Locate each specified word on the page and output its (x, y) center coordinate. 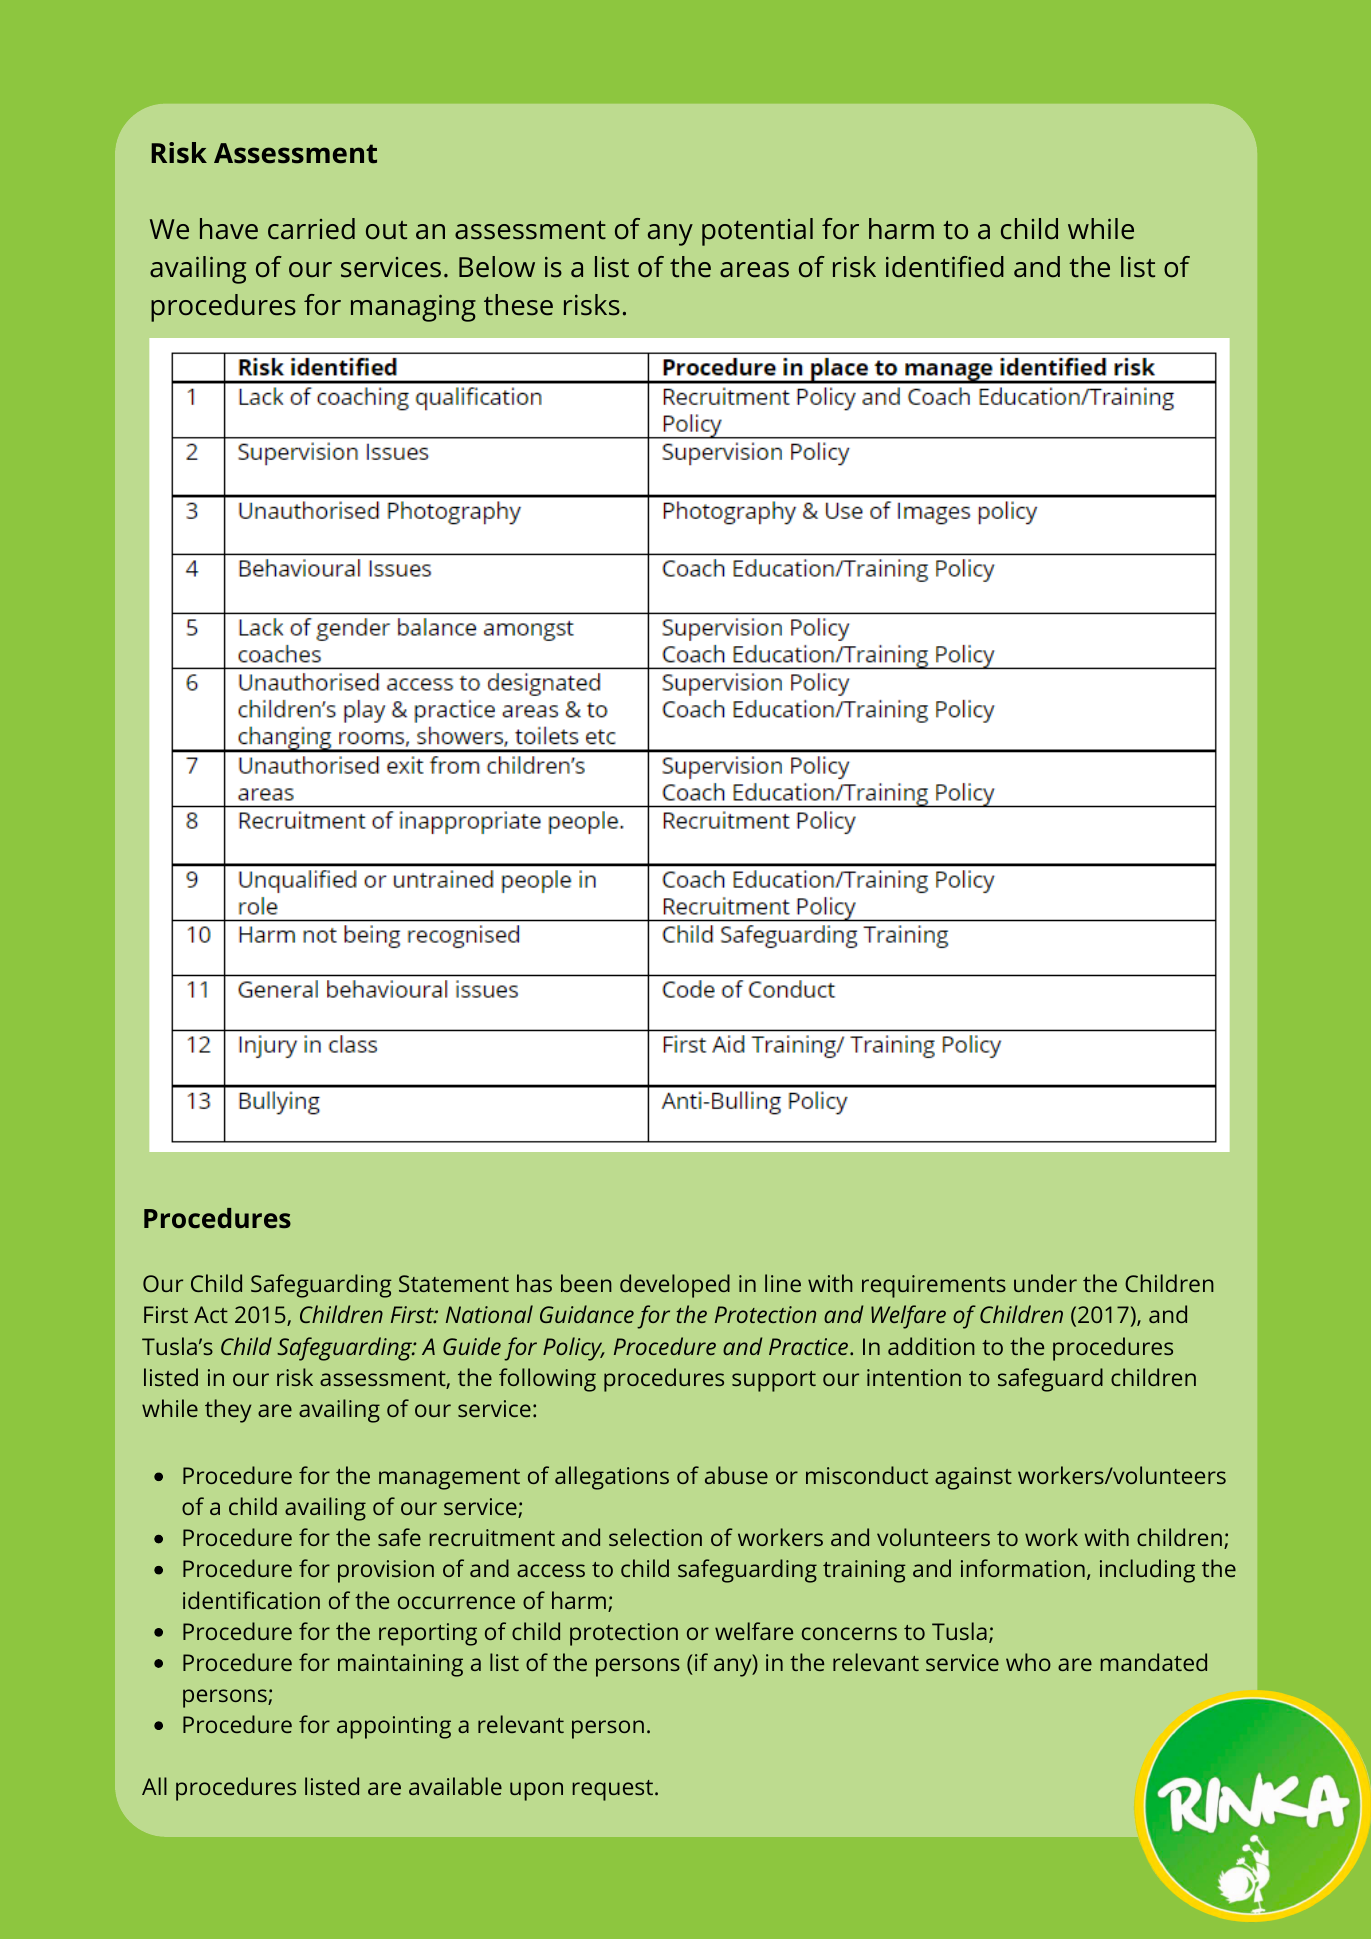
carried (311, 229)
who (1028, 1662)
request (614, 1790)
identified (945, 267)
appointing (394, 1727)
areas (754, 269)
